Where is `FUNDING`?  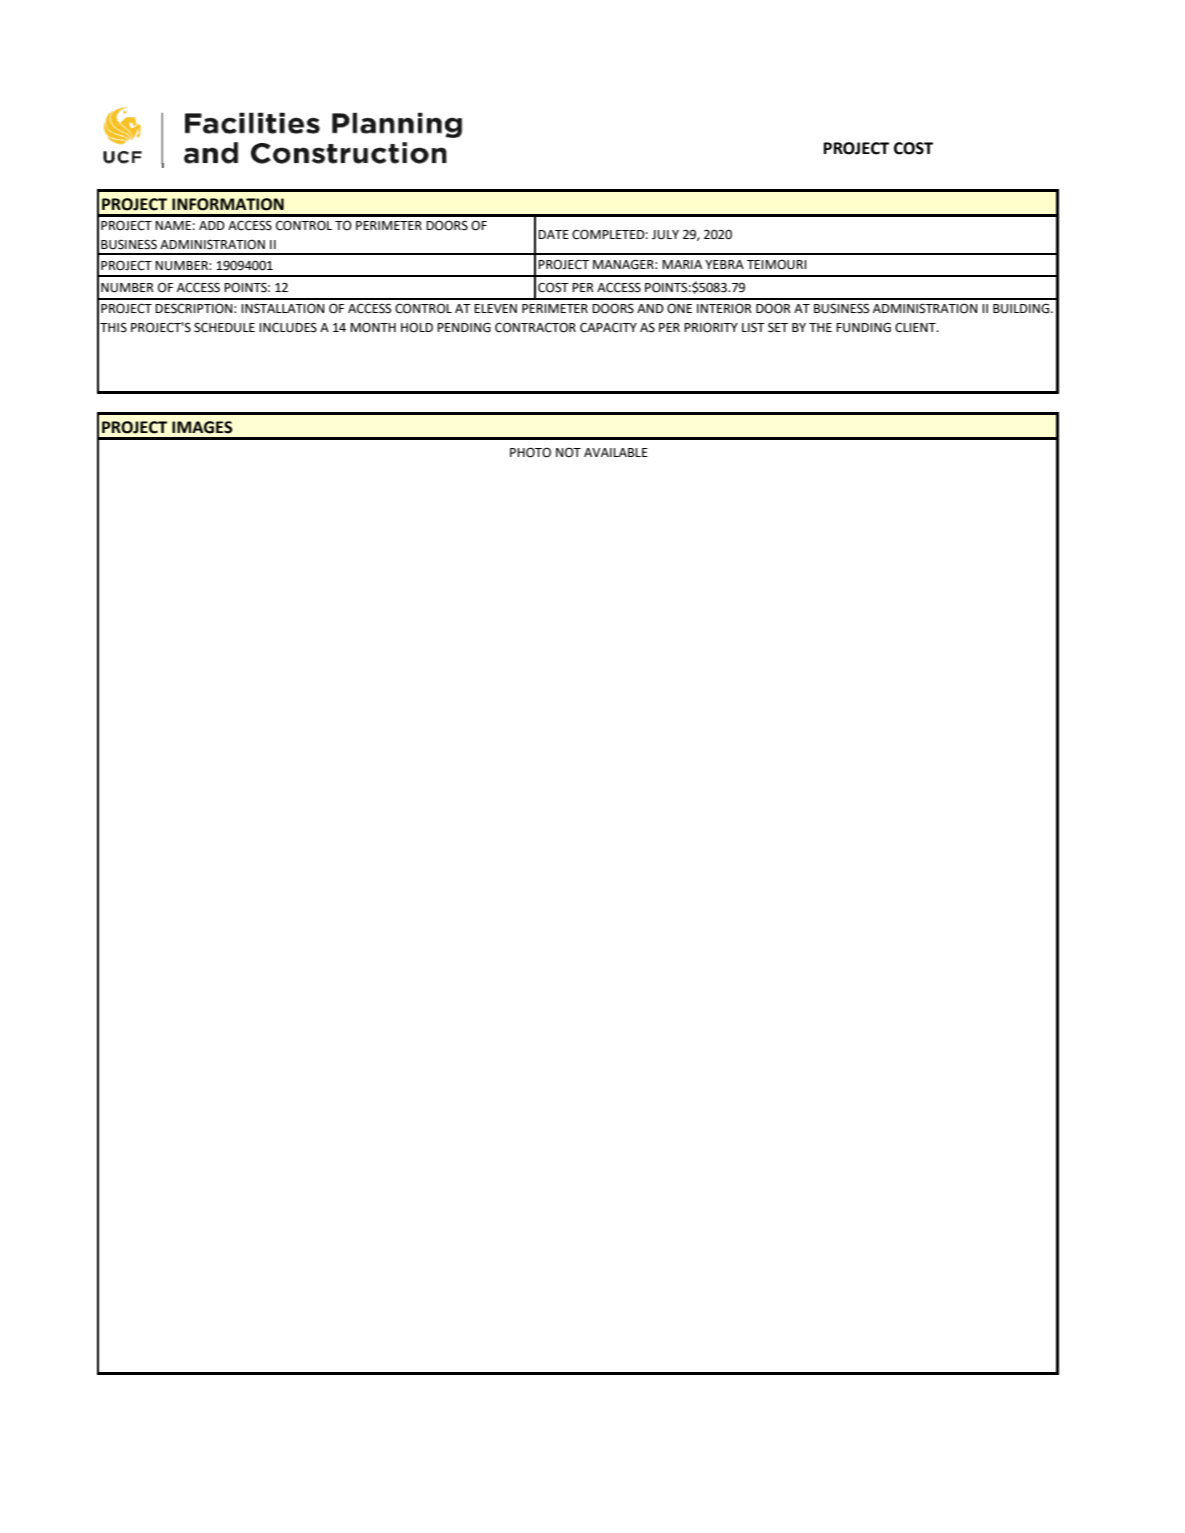 FUNDING is located at coordinates (863, 327).
